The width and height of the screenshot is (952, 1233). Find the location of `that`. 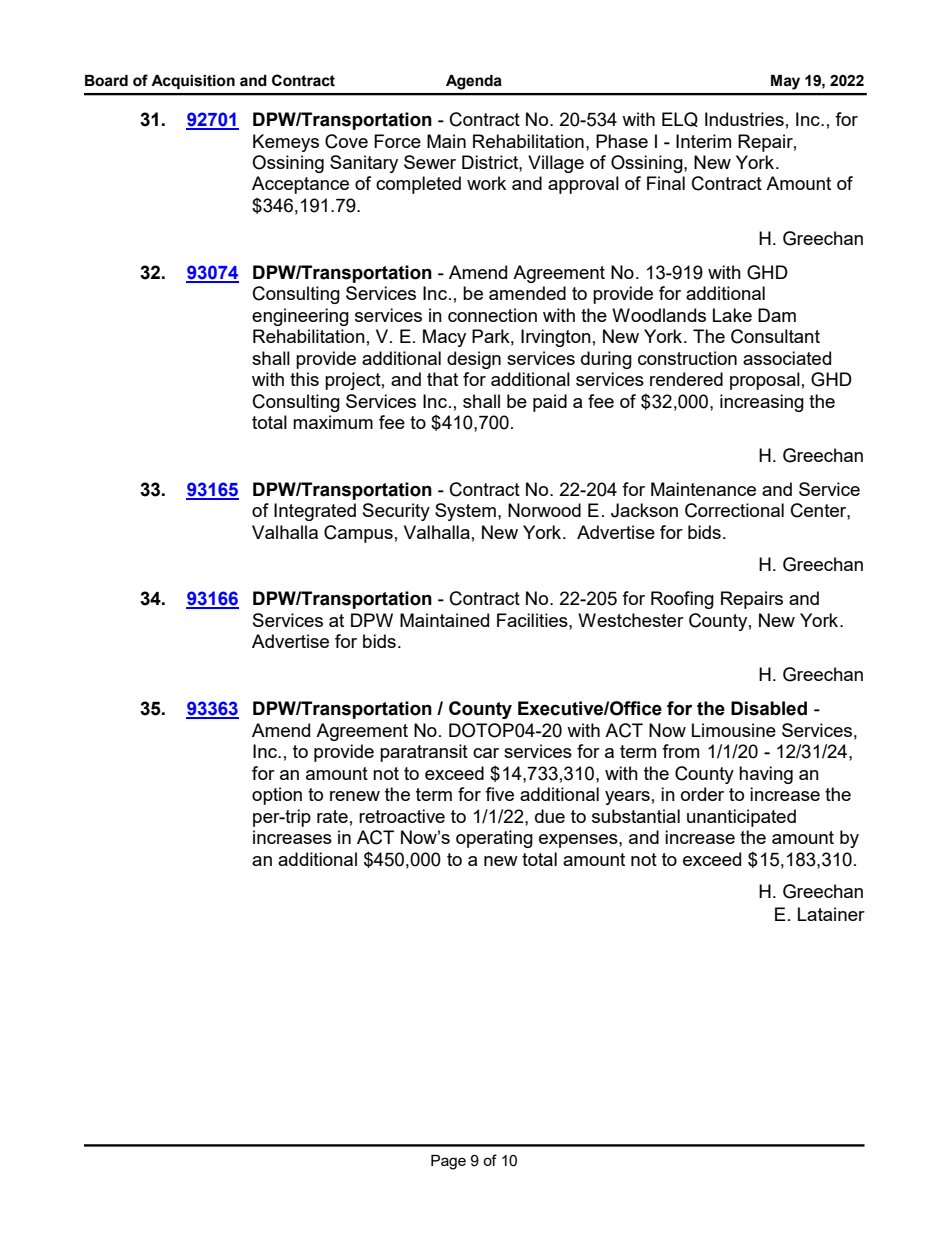

that is located at coordinates (442, 379).
